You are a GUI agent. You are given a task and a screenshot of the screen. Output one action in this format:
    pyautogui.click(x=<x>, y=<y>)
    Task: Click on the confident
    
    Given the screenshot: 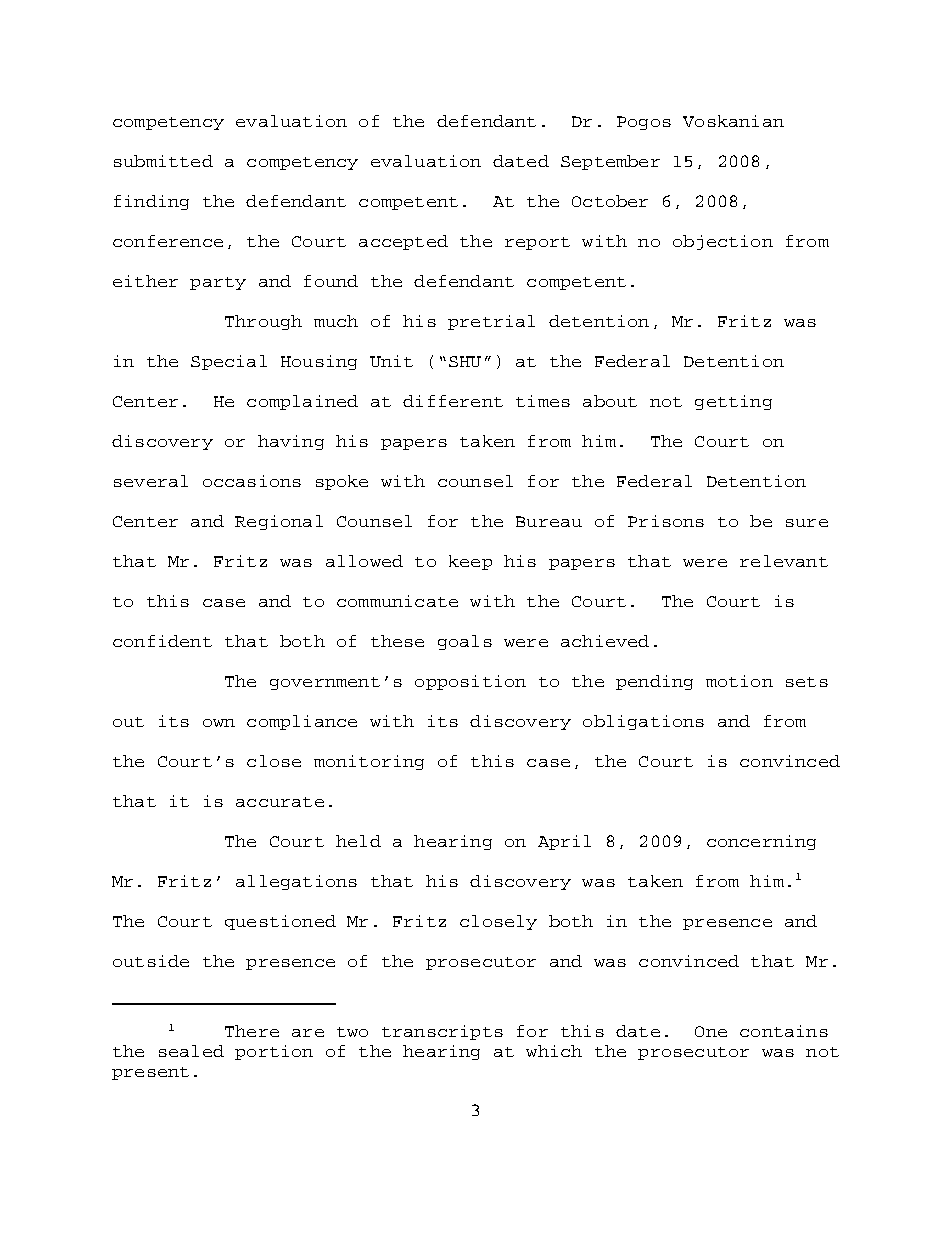 What is the action you would take?
    pyautogui.click(x=162, y=641)
